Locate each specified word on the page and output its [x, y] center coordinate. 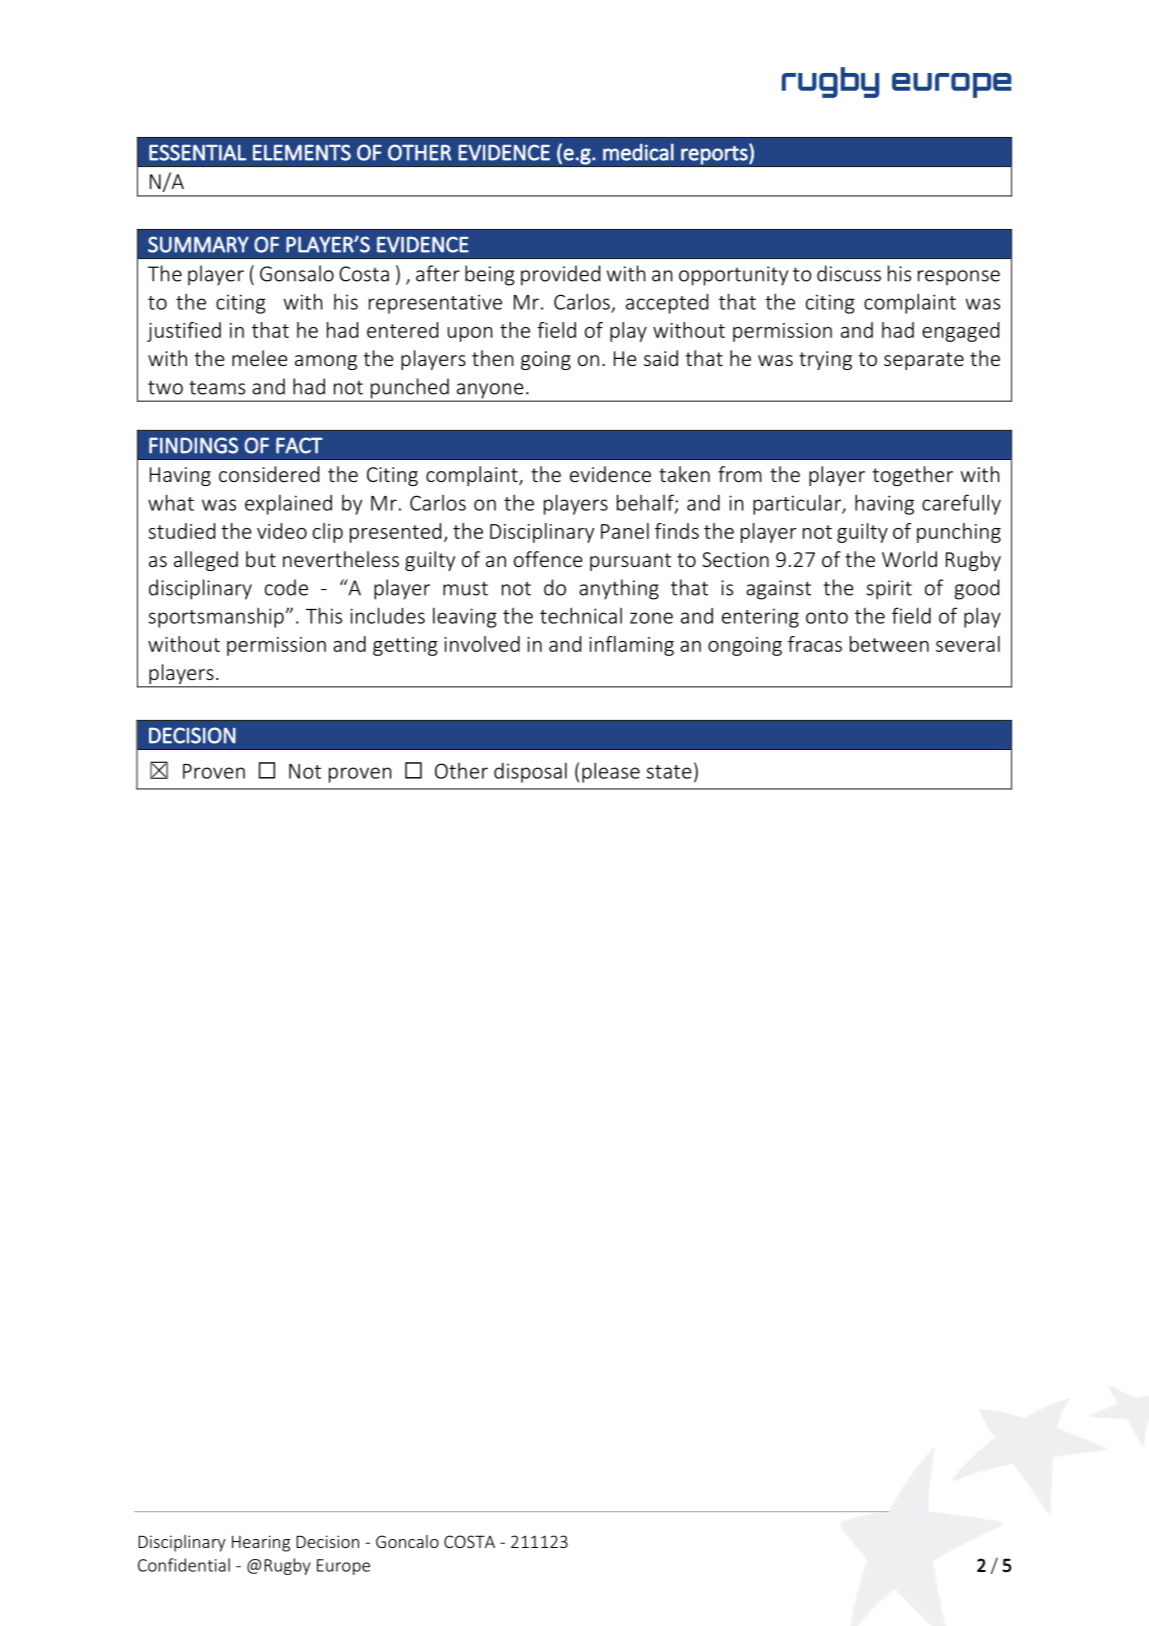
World [909, 559]
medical [638, 152]
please [611, 772]
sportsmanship [217, 617]
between [889, 644]
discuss [849, 273]
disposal [530, 772]
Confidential [184, 1565]
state [669, 772]
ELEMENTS [302, 152]
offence [548, 559]
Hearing [261, 1543]
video [282, 531]
